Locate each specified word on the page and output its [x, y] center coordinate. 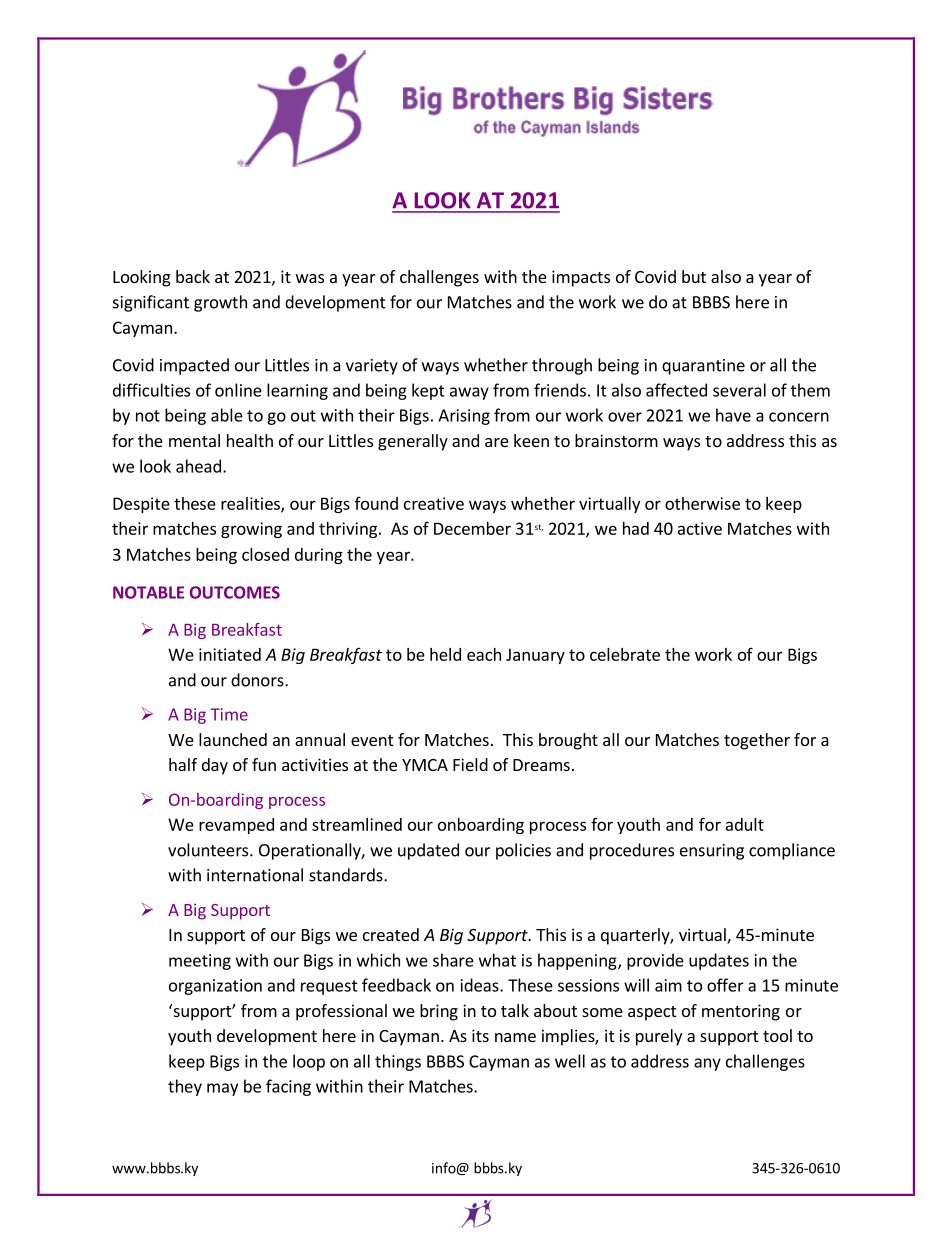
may [222, 1089]
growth [220, 303]
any [707, 1064]
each [484, 654]
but [694, 276]
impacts [581, 278]
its [480, 1035]
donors [258, 680]
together [757, 741]
